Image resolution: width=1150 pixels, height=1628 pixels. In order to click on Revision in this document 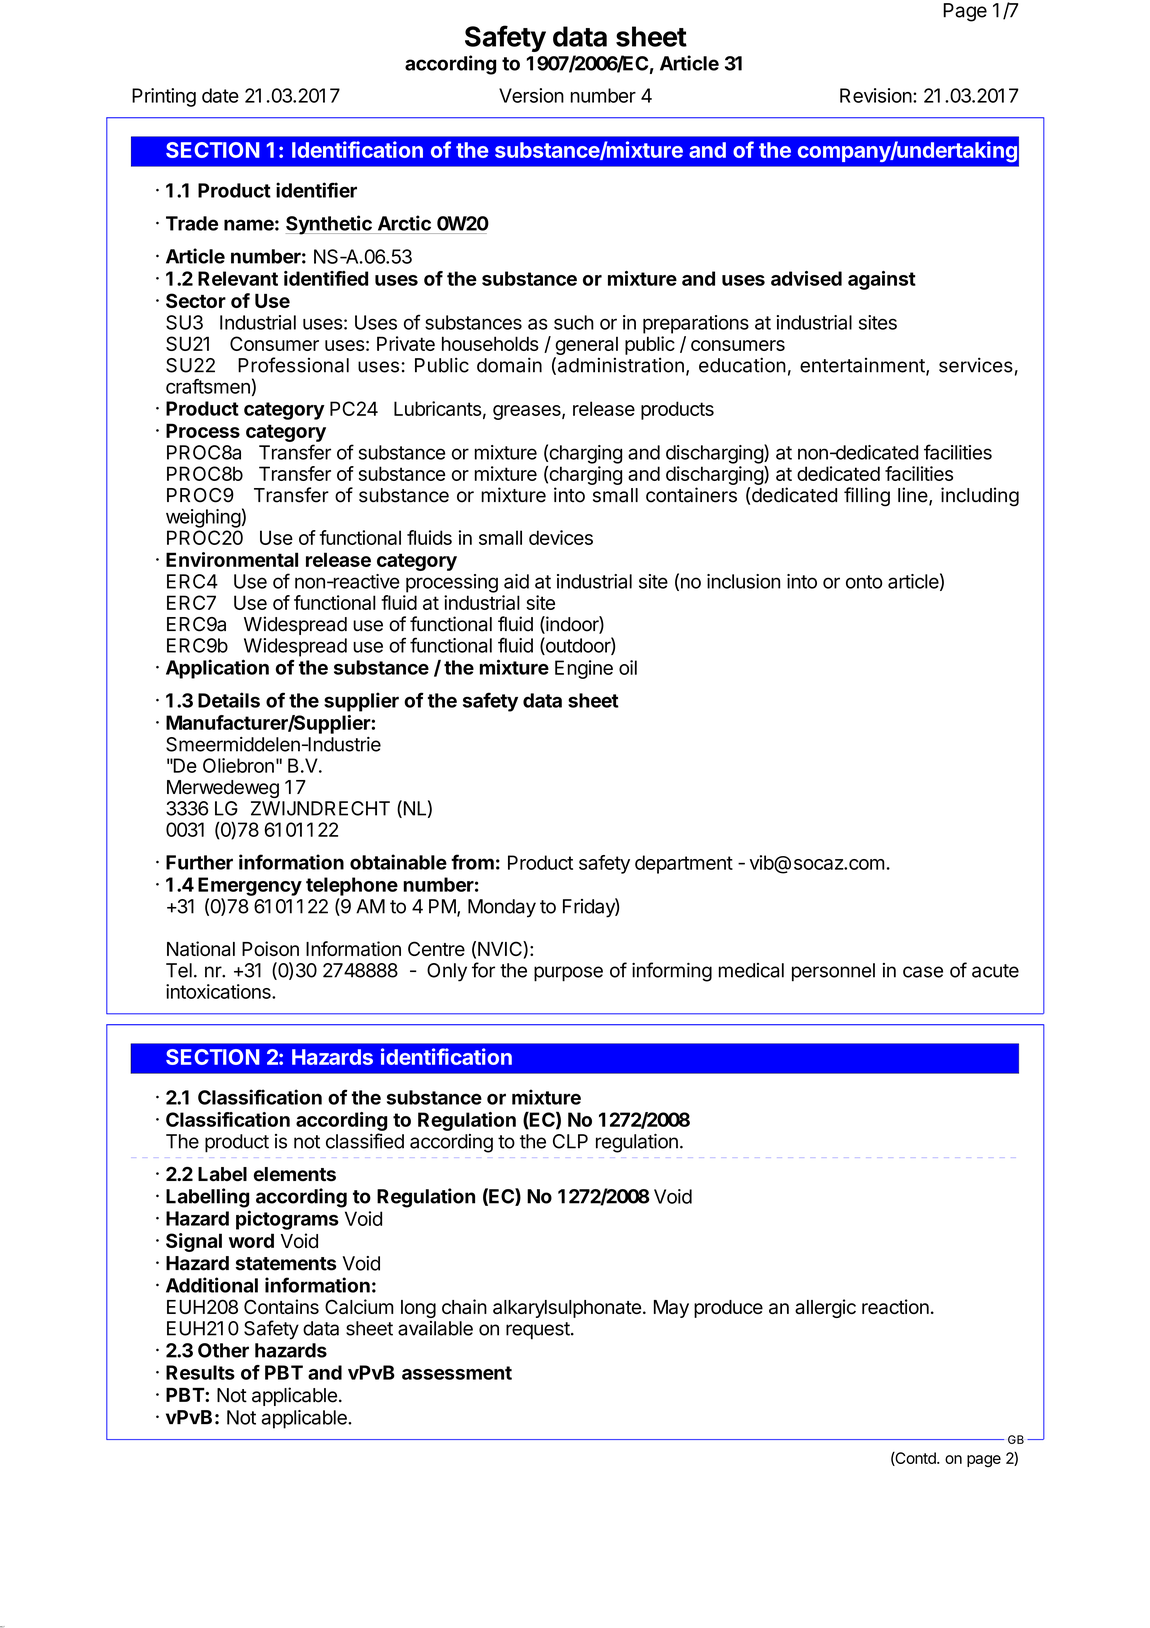, I will do `click(876, 95)`.
